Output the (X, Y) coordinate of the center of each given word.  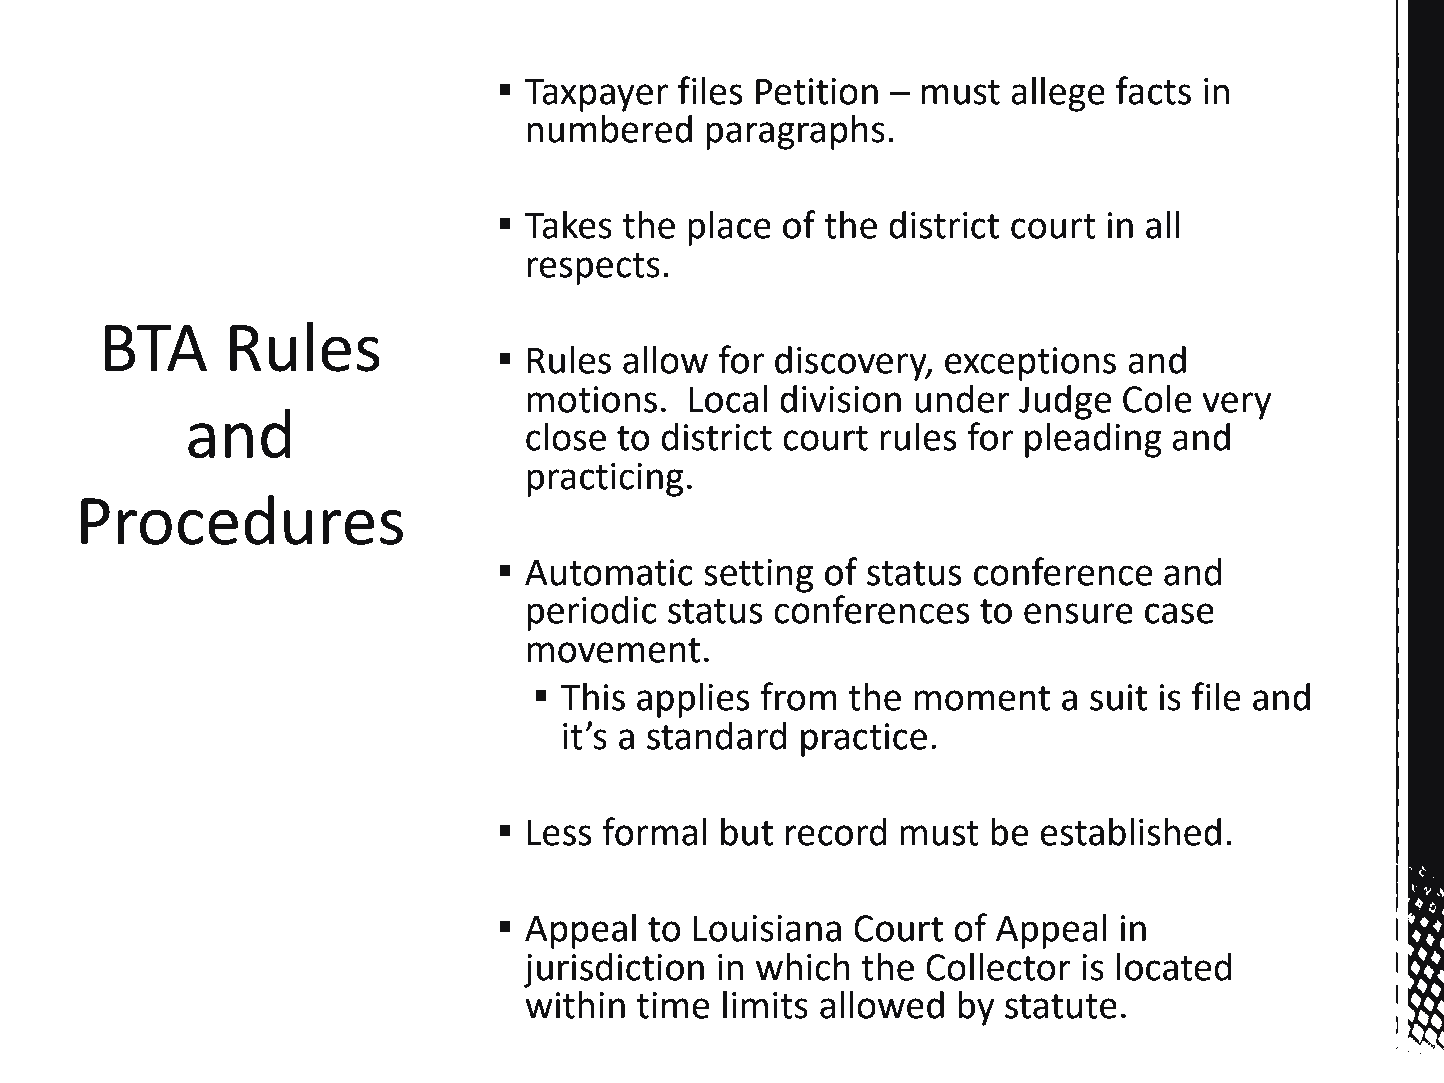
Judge (1065, 402)
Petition (817, 91)
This (593, 697)
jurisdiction (613, 970)
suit (1118, 697)
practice (864, 740)
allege (1058, 94)
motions (592, 399)
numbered (609, 129)
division (840, 399)
